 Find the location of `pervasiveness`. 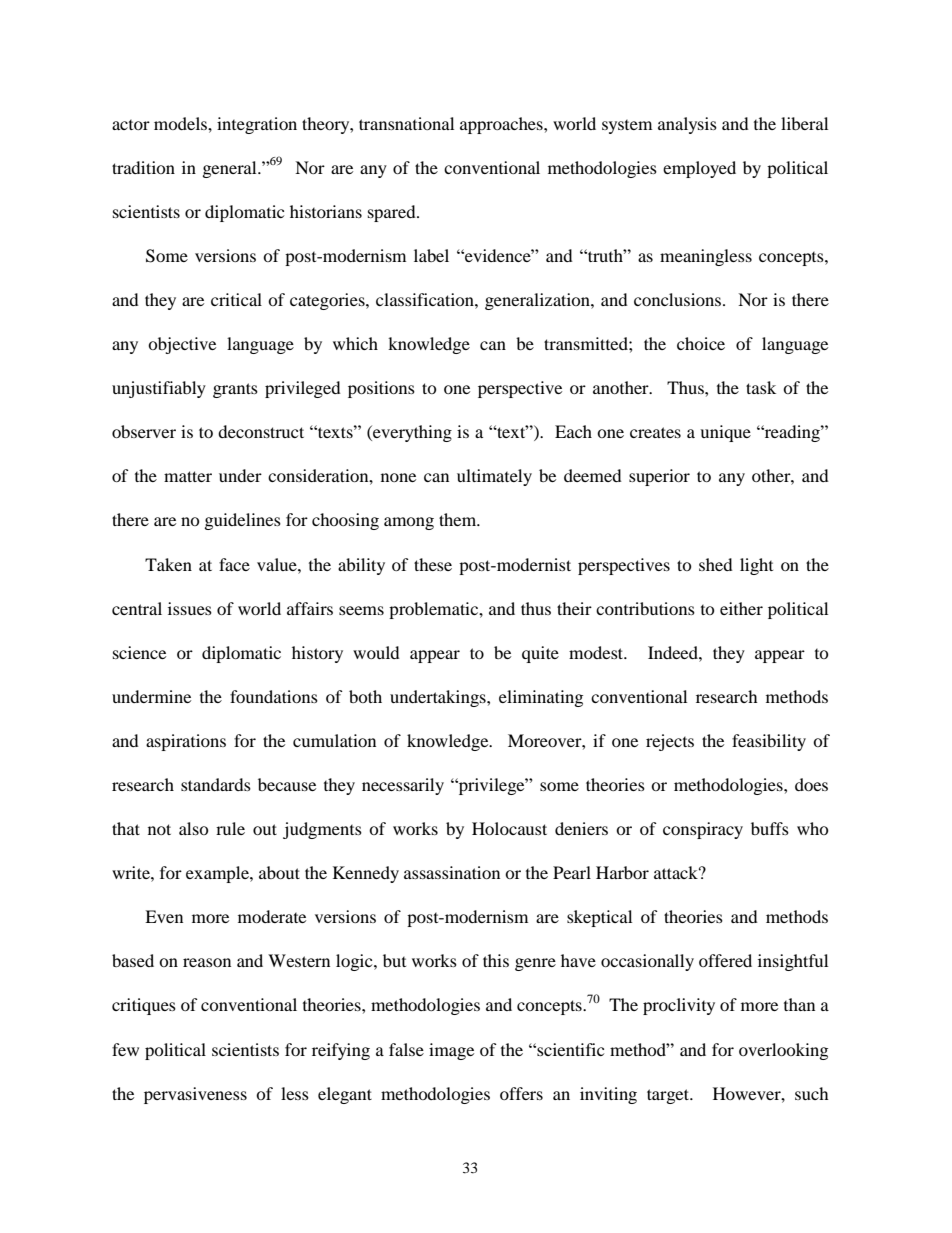

pervasiveness is located at coordinates (195, 1095).
